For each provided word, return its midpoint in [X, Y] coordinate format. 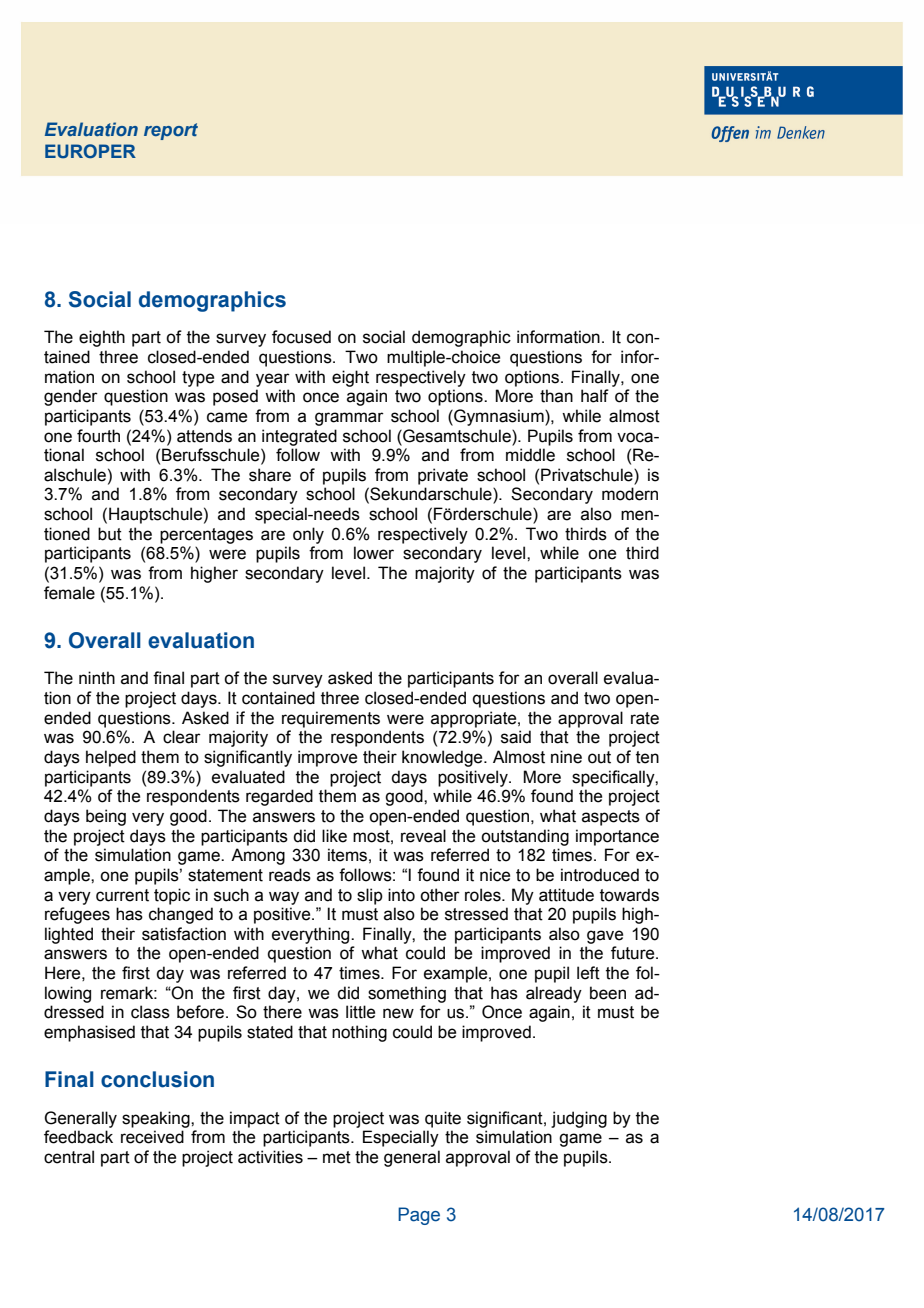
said [516, 737]
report [171, 131]
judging [579, 1119]
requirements [331, 719]
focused [301, 337]
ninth [97, 678]
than [556, 396]
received [152, 1137]
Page [419, 1216]
